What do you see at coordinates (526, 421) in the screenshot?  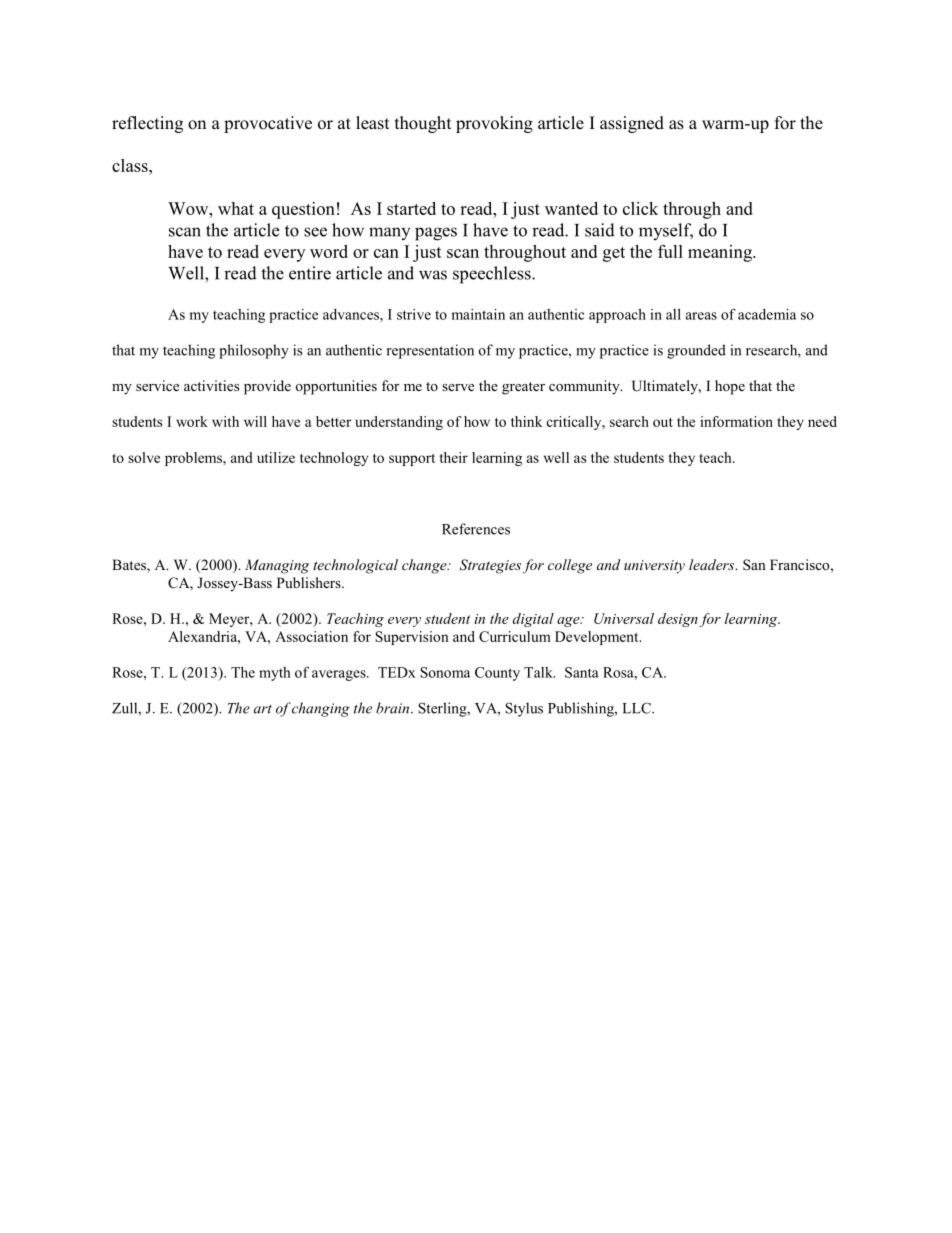 I see `think` at bounding box center [526, 421].
